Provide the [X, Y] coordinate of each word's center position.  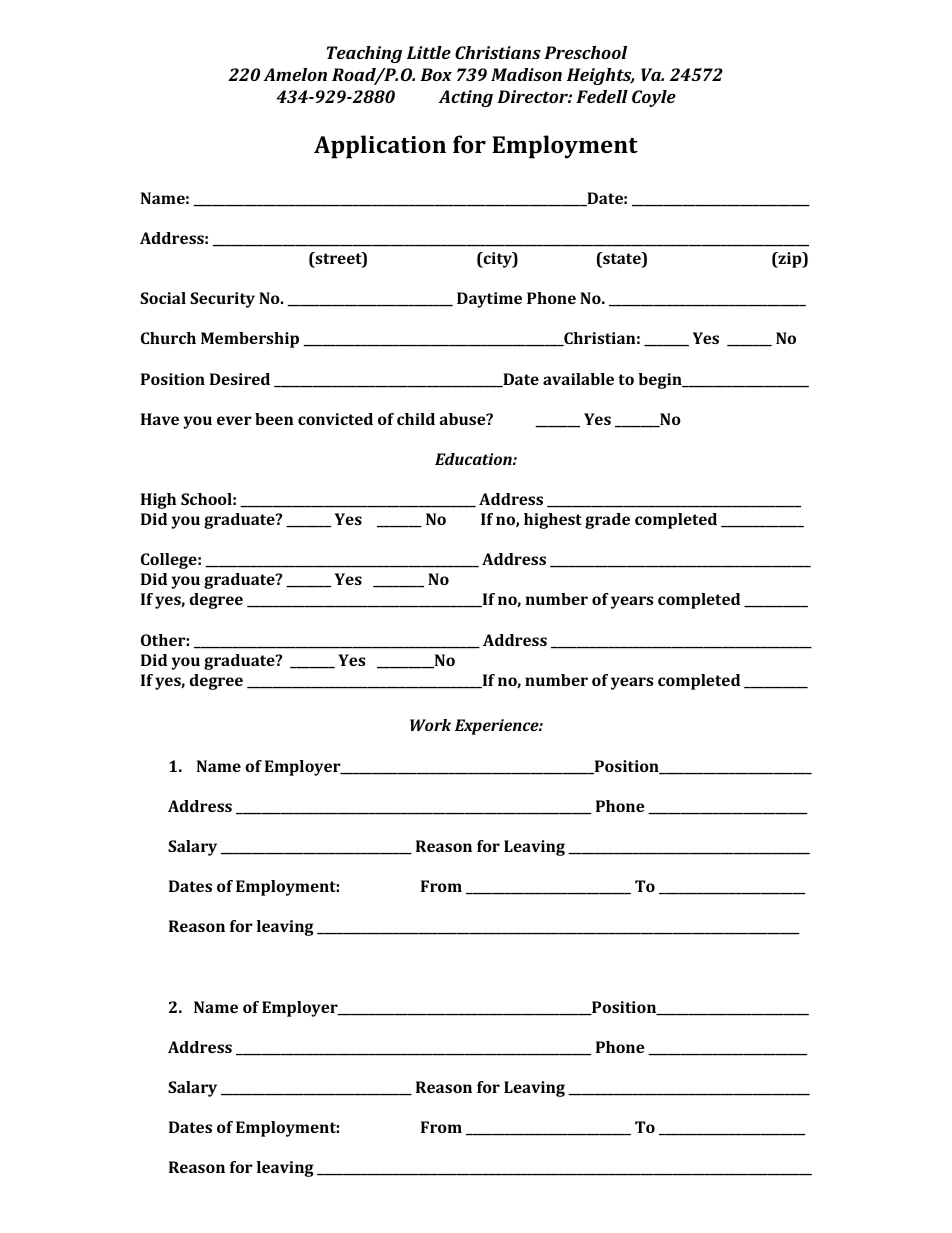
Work [430, 725]
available [578, 379]
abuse [464, 419]
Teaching [364, 54]
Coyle [654, 98]
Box [436, 74]
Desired [240, 379]
